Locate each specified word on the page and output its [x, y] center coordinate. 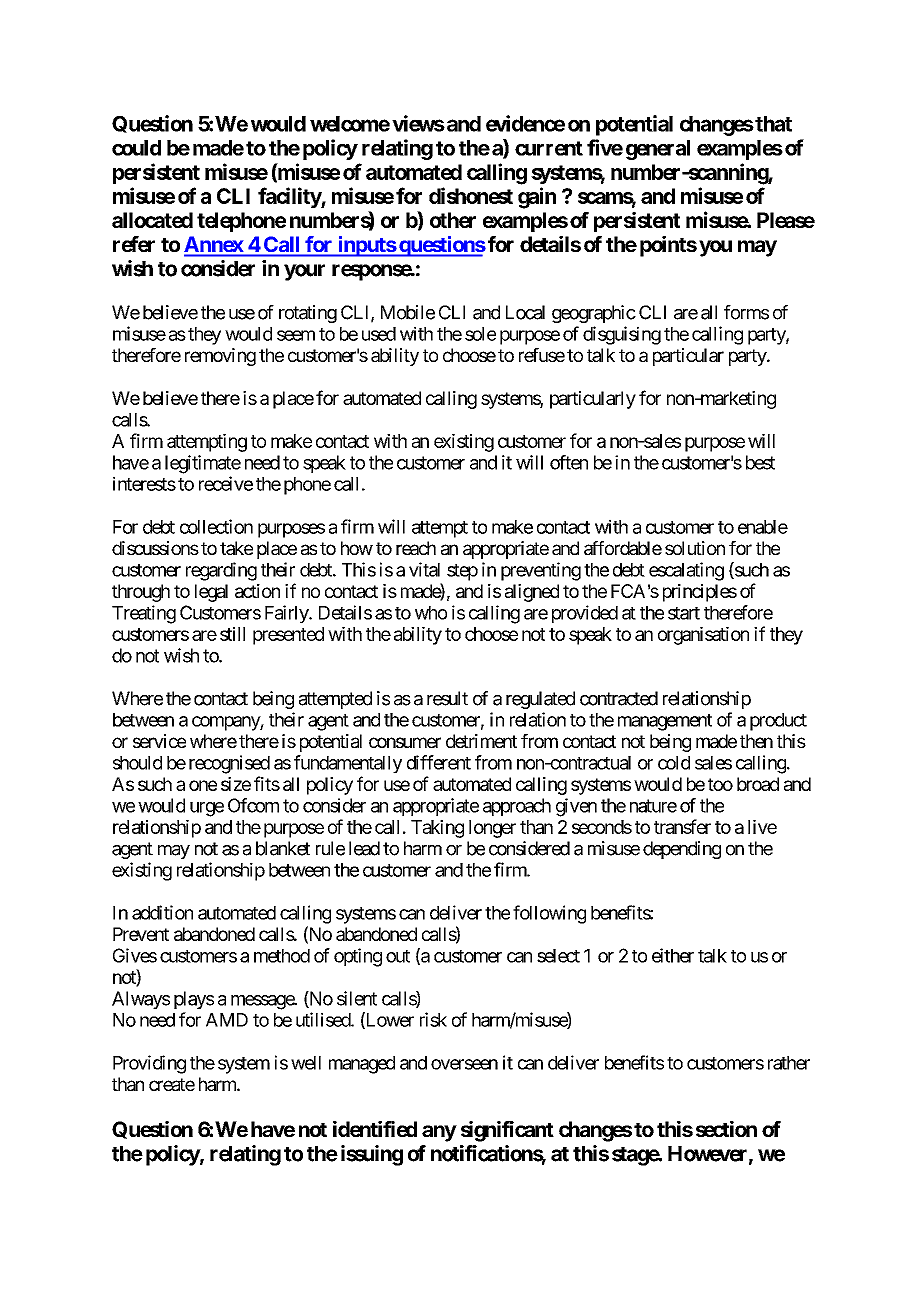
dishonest [471, 195]
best [760, 462]
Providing [149, 1064]
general [658, 150]
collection [216, 526]
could [136, 148]
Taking [437, 828]
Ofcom [253, 805]
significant [507, 1131]
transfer [682, 826]
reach [416, 548]
